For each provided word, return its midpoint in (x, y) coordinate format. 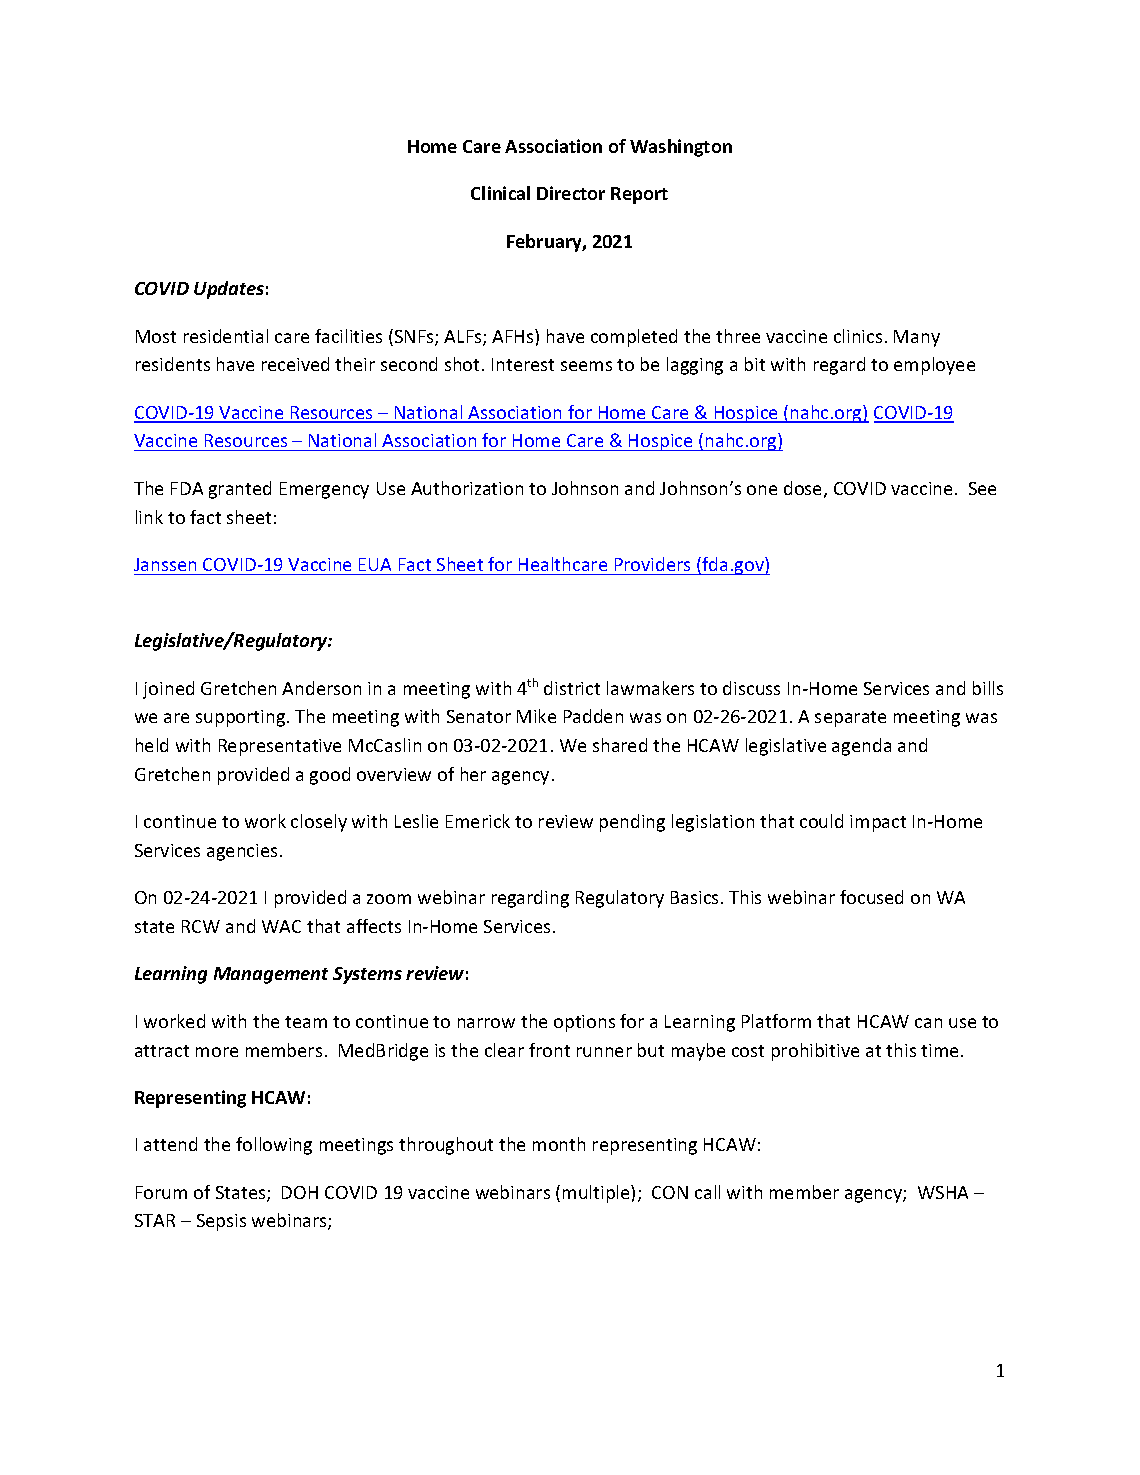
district (572, 688)
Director (571, 193)
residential (226, 336)
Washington (681, 148)
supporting (242, 718)
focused (871, 897)
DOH (300, 1192)
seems (586, 366)
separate (850, 719)
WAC (281, 926)
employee (934, 366)
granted (240, 490)
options (584, 1023)
